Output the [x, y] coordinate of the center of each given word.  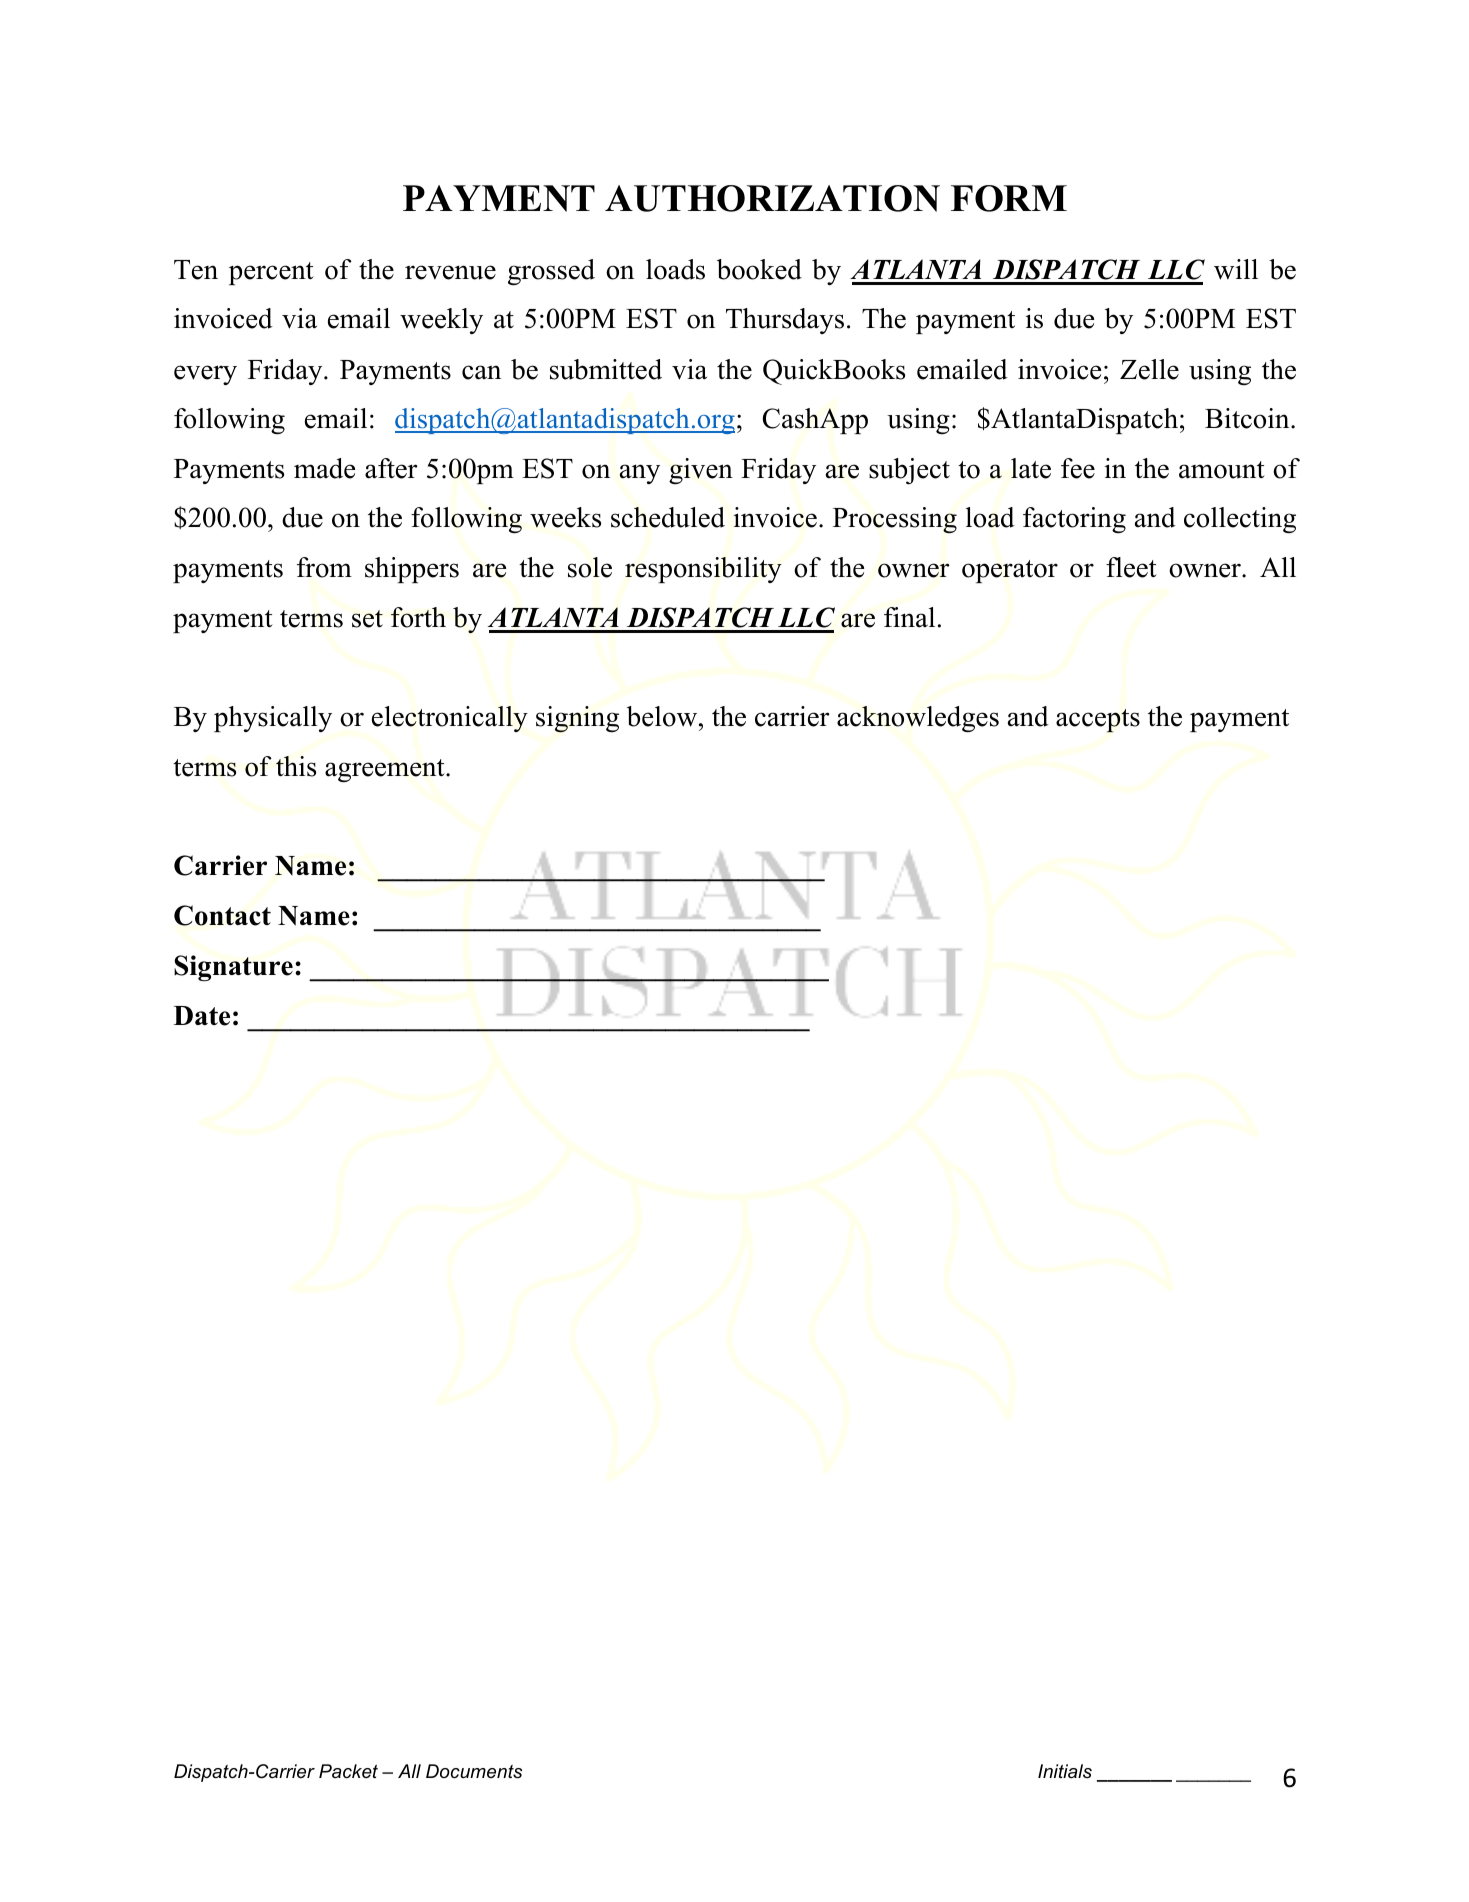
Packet [348, 1771]
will [1236, 269]
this [296, 766]
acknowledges [918, 719]
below [663, 716]
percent [271, 273]
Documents [474, 1771]
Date [201, 1016]
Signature [233, 968]
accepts [1098, 721]
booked [759, 269]
